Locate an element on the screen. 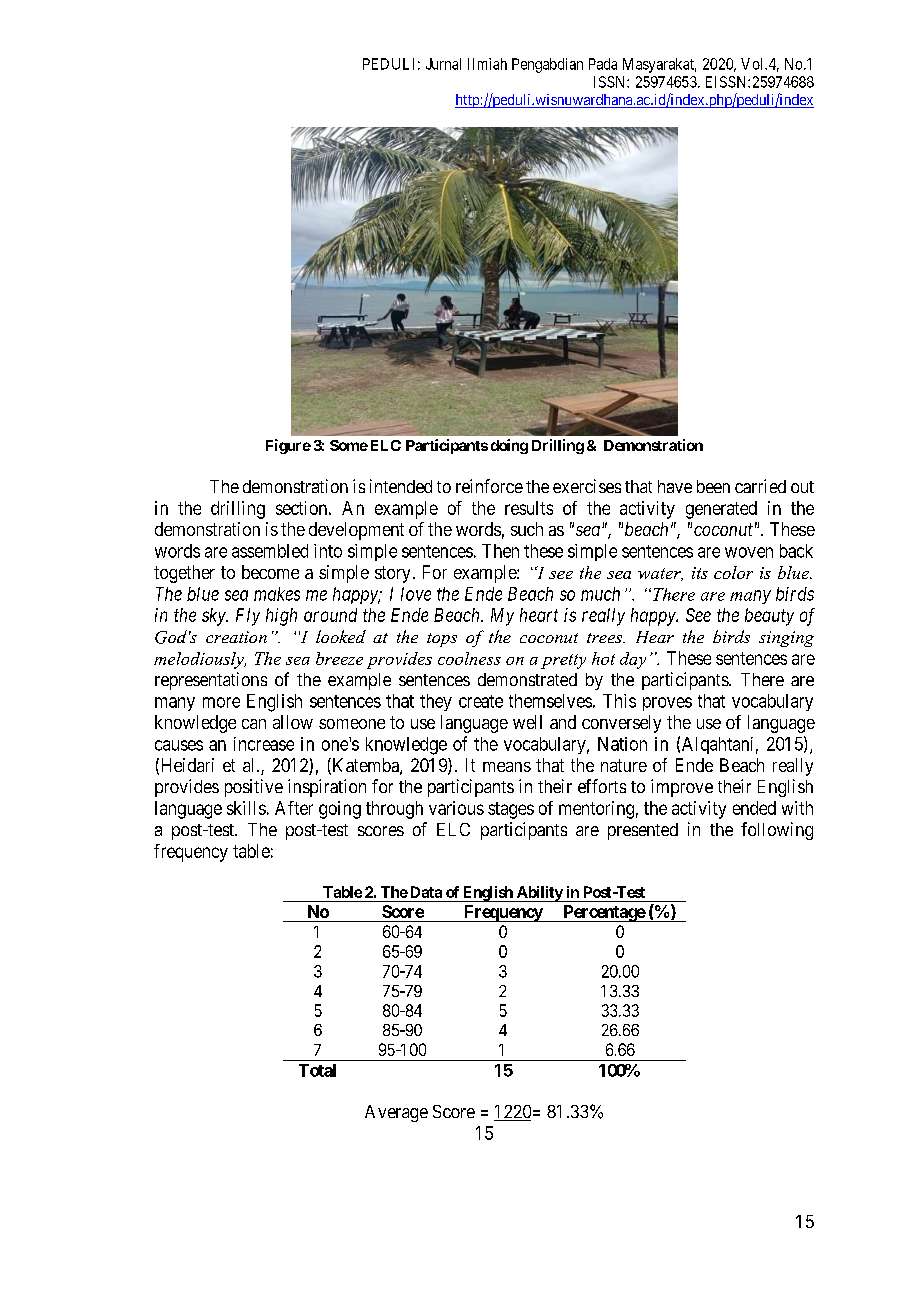 Image resolution: width=924 pixels, height=1308 pixels. means is located at coordinates (507, 767).
